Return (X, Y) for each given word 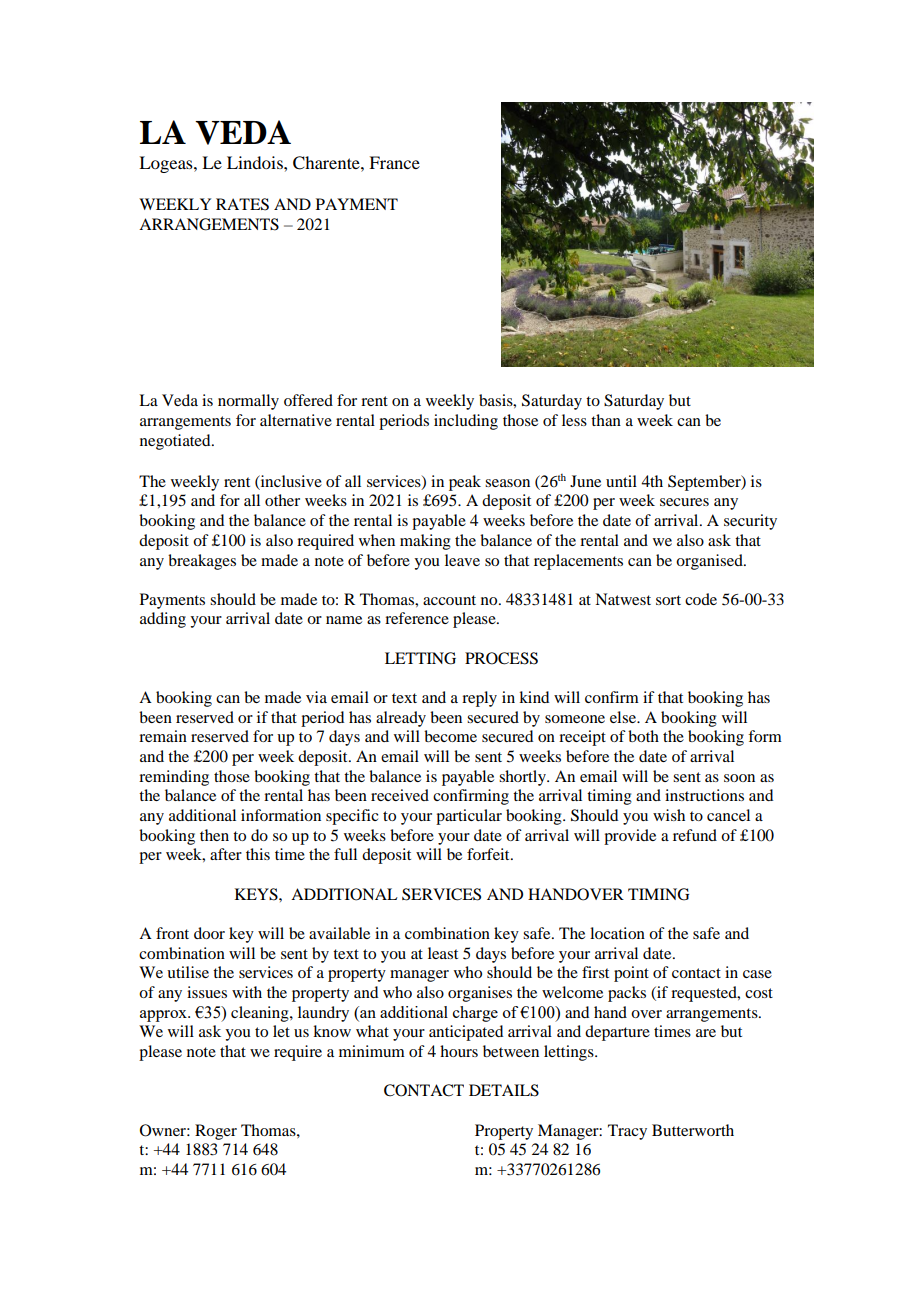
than (606, 420)
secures (684, 502)
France (394, 162)
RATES (242, 204)
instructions (704, 795)
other (282, 500)
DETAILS (504, 1090)
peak (465, 483)
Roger (216, 1132)
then (214, 835)
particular (469, 817)
